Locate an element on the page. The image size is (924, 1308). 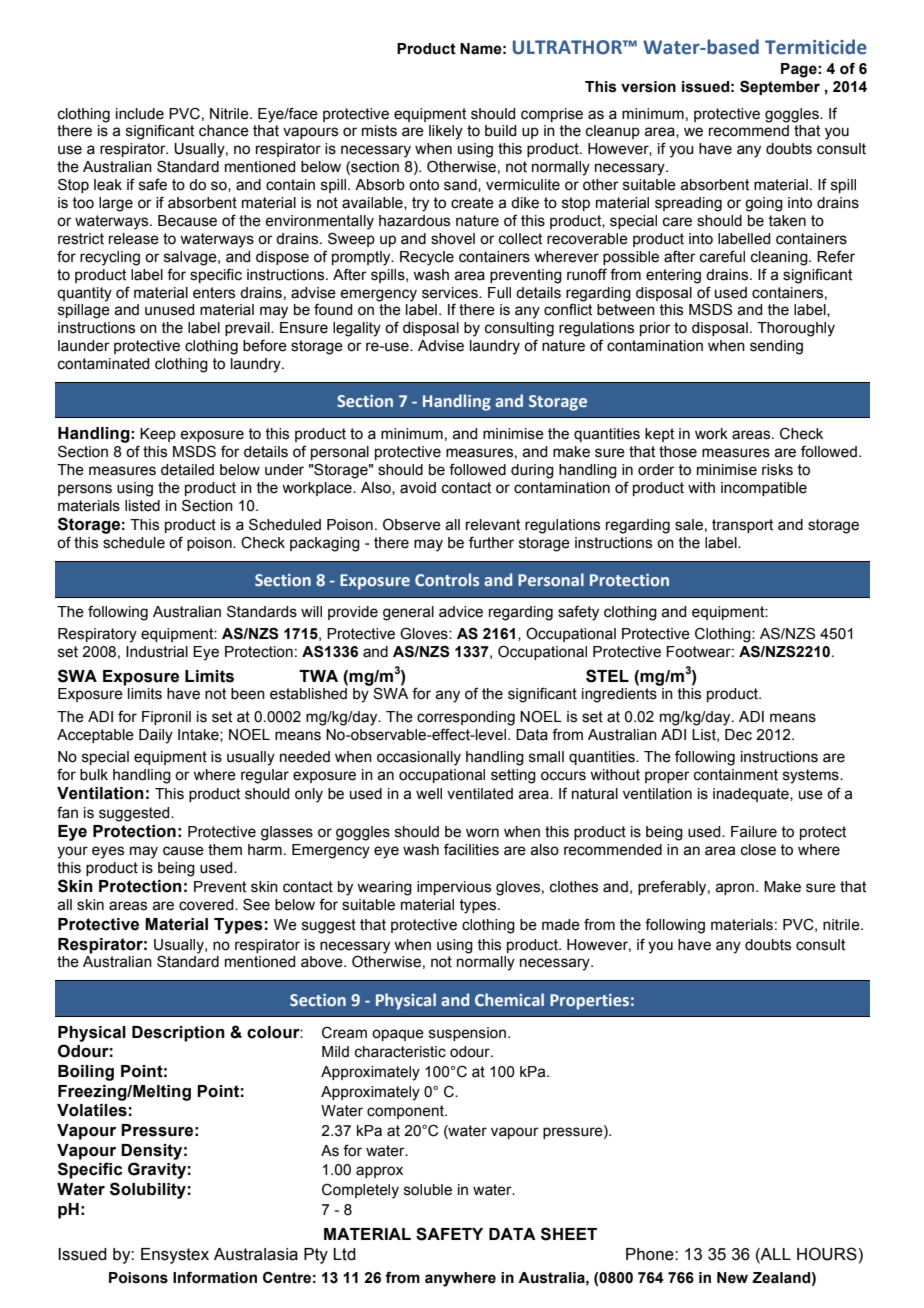
transport is located at coordinates (742, 526).
